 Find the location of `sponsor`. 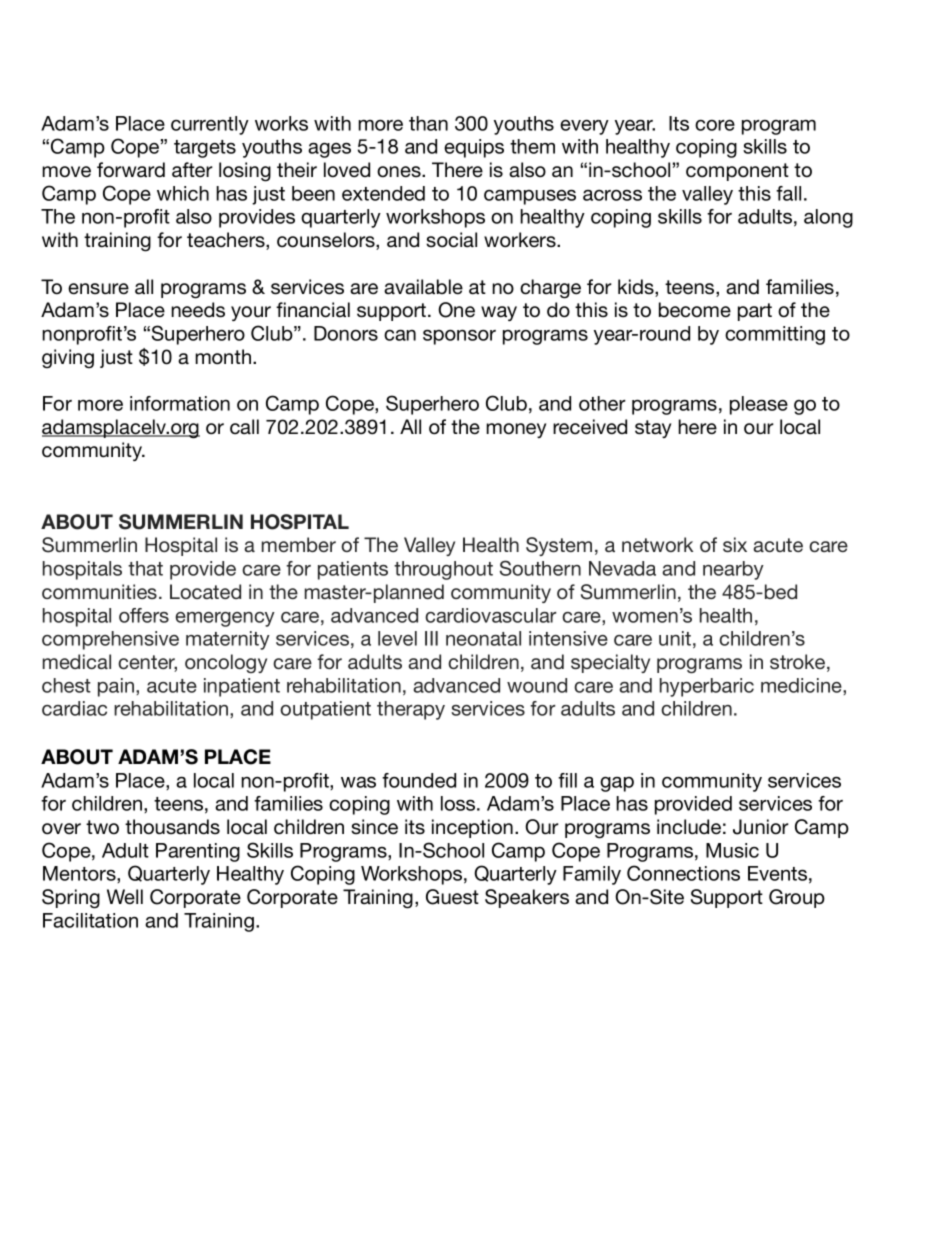

sponsor is located at coordinates (459, 337).
